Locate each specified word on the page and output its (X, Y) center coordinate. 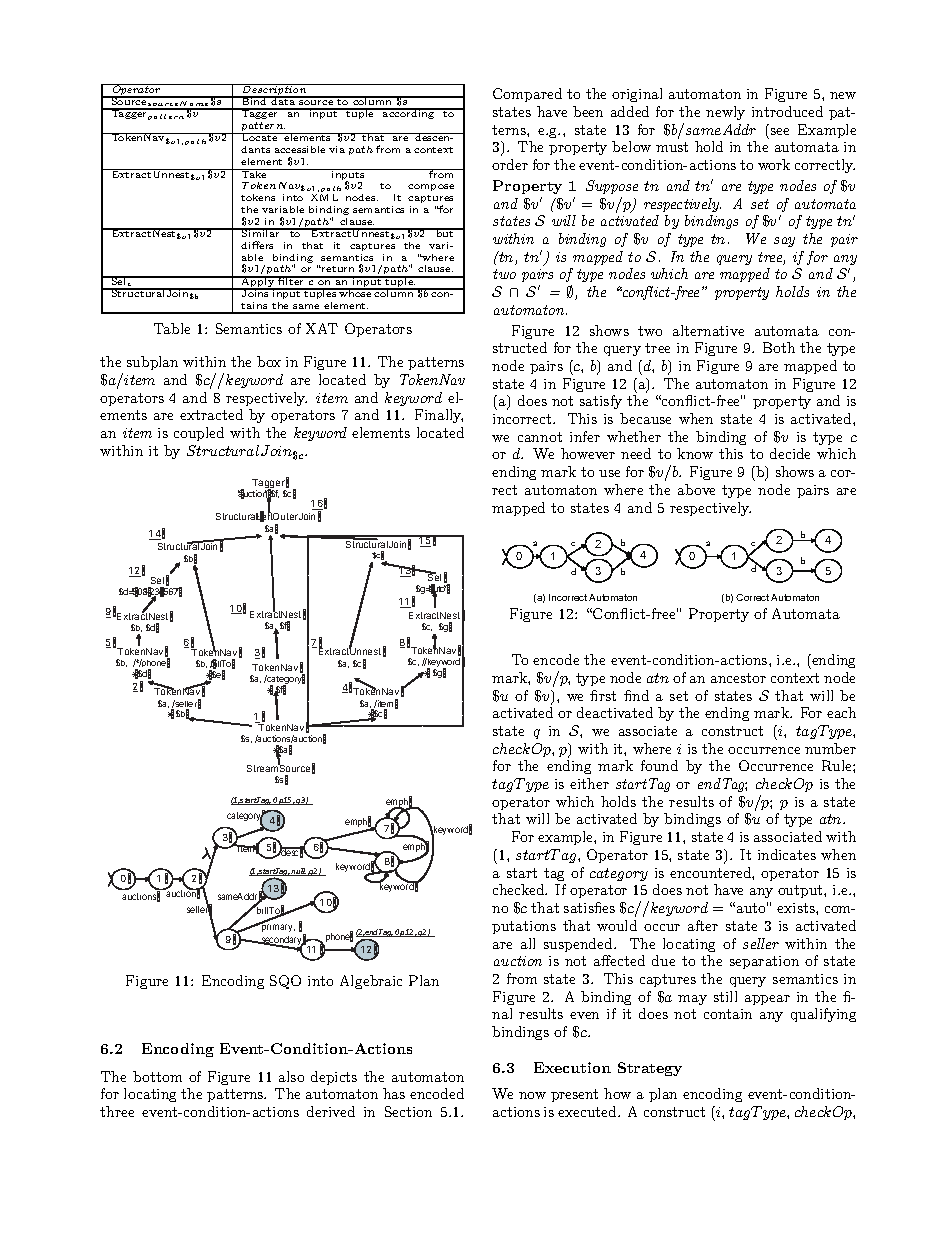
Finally (439, 416)
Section (408, 1111)
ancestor (738, 678)
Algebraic (371, 982)
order (510, 164)
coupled (199, 434)
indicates (787, 854)
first (603, 695)
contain (728, 1014)
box (269, 361)
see (780, 131)
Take (254, 173)
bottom (157, 1076)
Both (779, 347)
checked (520, 889)
